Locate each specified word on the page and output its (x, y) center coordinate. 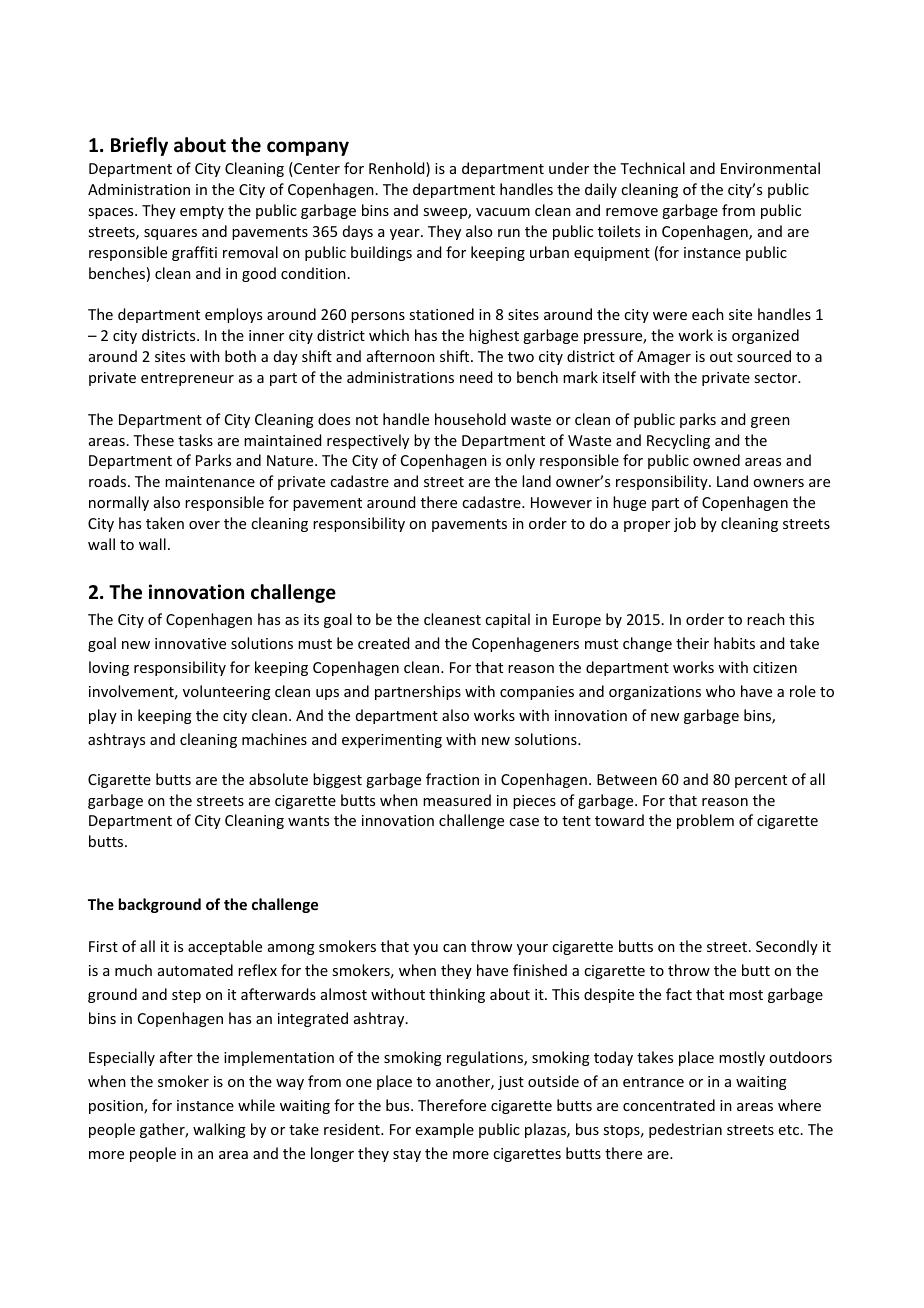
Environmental (770, 168)
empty (202, 212)
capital (507, 620)
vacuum (503, 212)
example (445, 1130)
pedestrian (685, 1130)
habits (734, 643)
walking (219, 1130)
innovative (190, 643)
